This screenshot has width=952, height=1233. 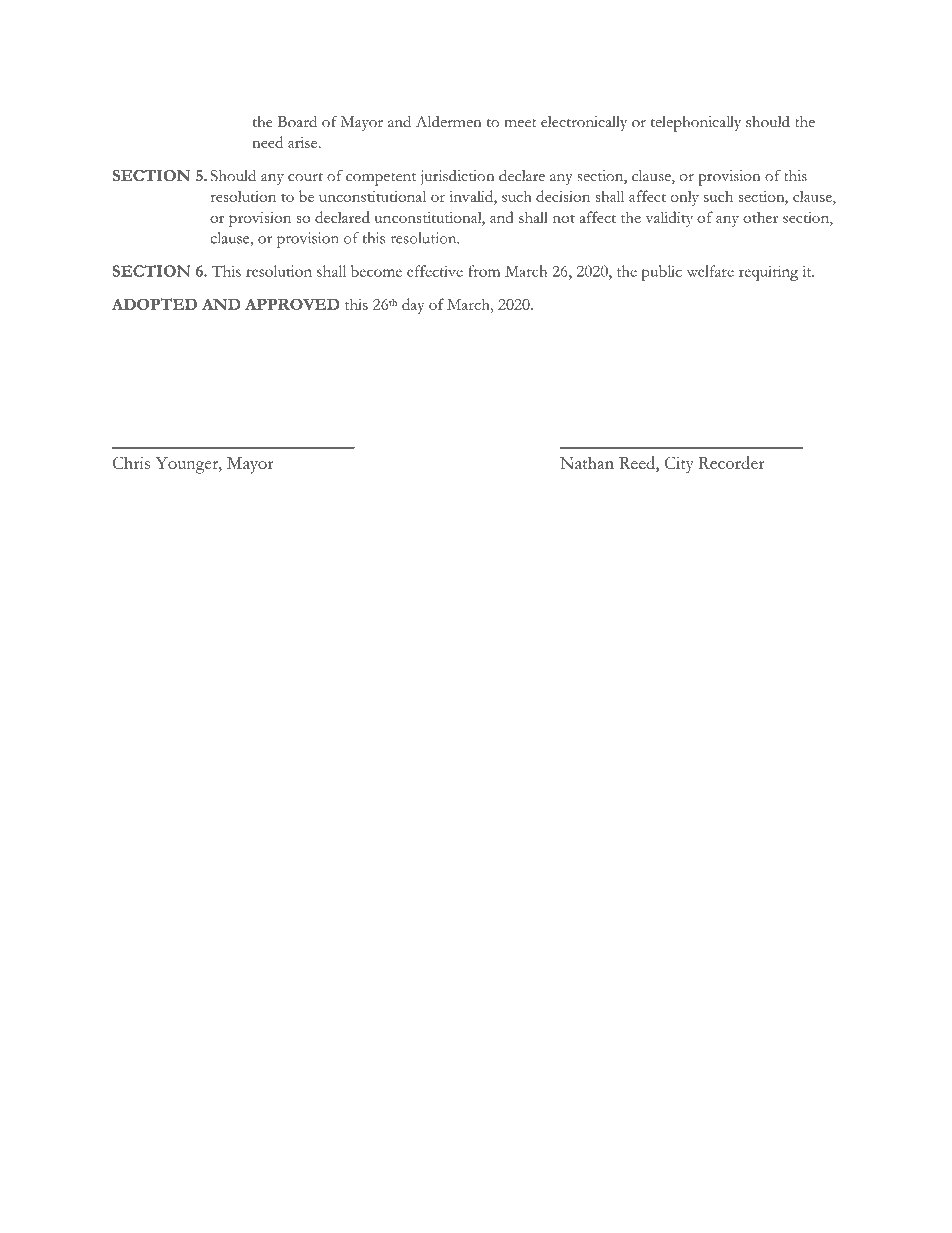 I want to click on Aldermen, so click(x=449, y=121).
